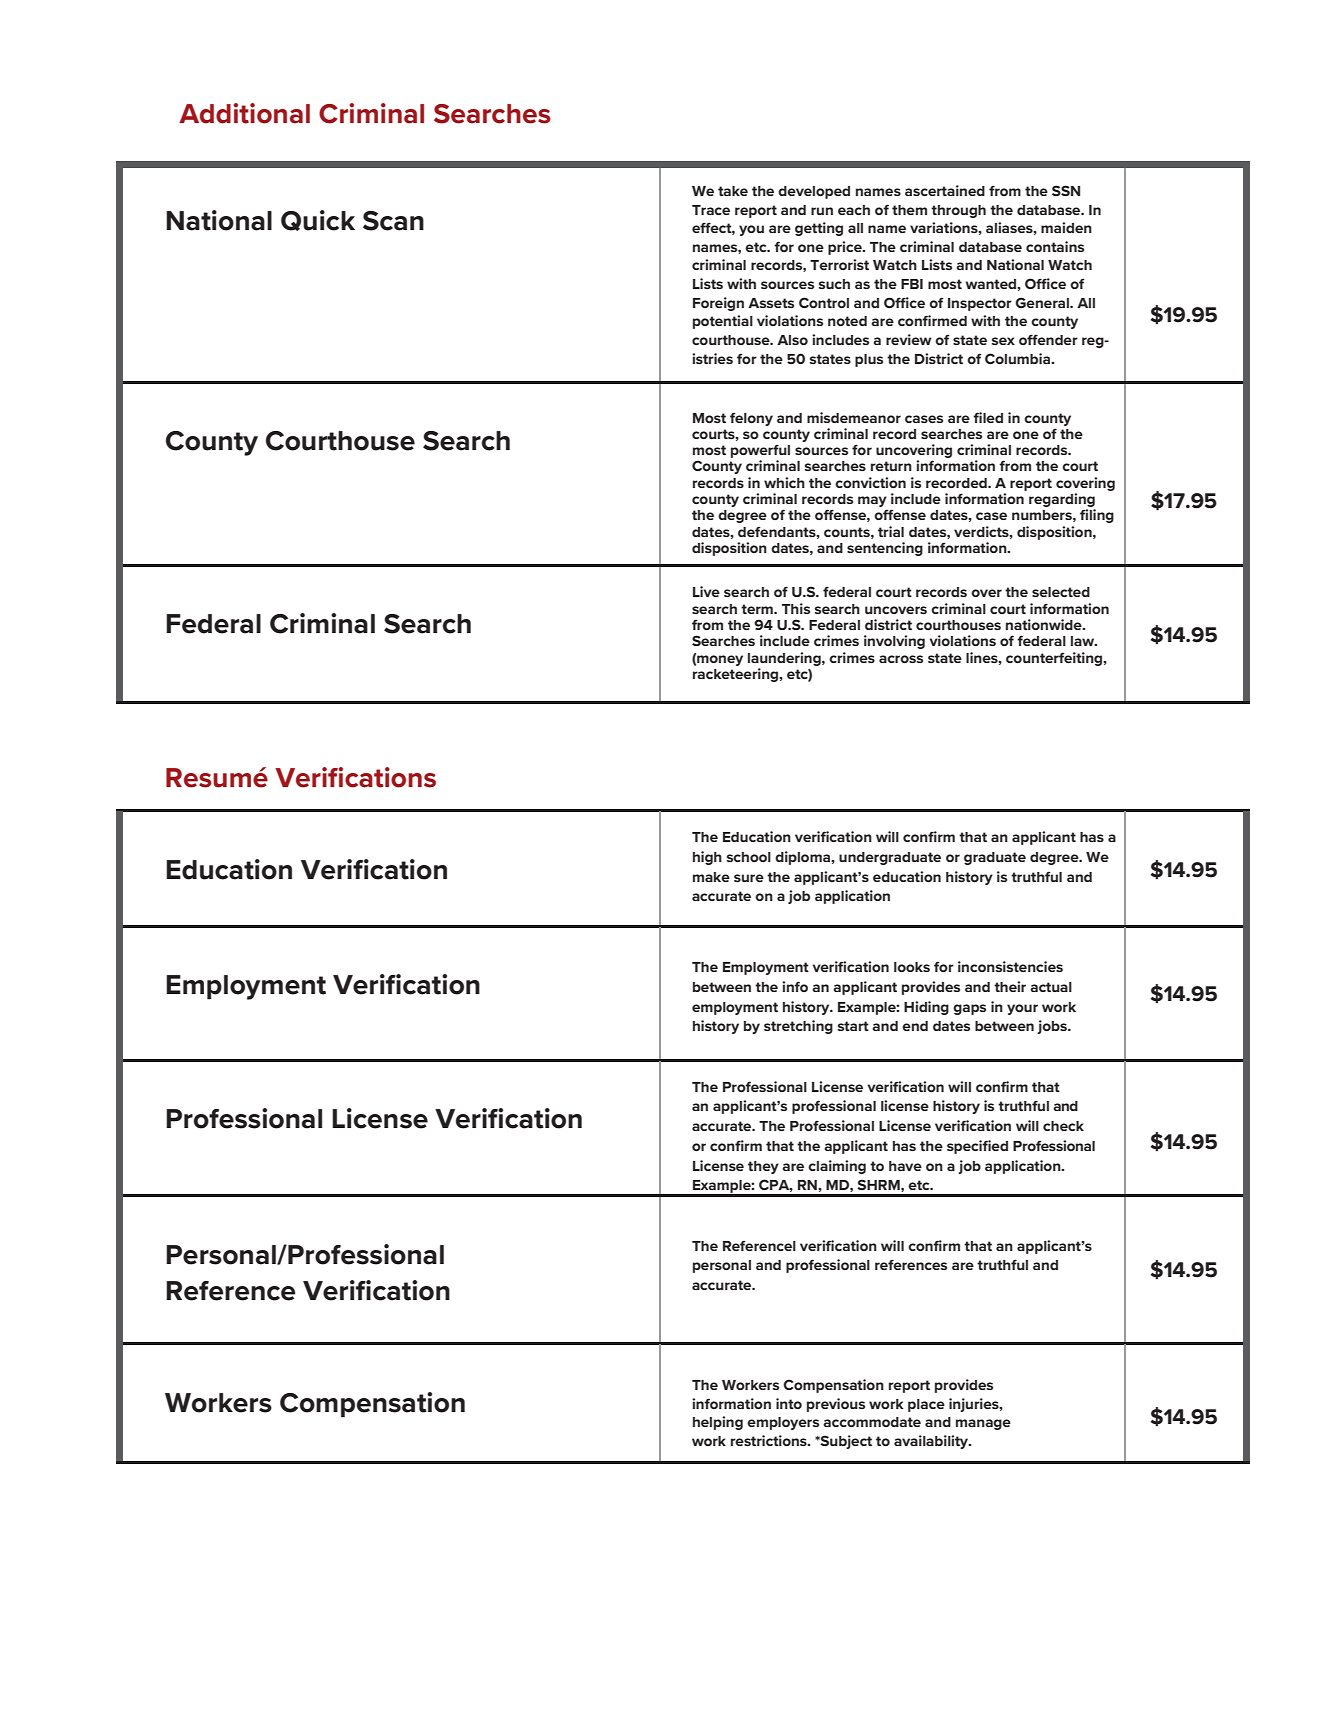 Image resolution: width=1334 pixels, height=1726 pixels. Describe the element at coordinates (758, 609) in the screenshot. I see `term` at that location.
